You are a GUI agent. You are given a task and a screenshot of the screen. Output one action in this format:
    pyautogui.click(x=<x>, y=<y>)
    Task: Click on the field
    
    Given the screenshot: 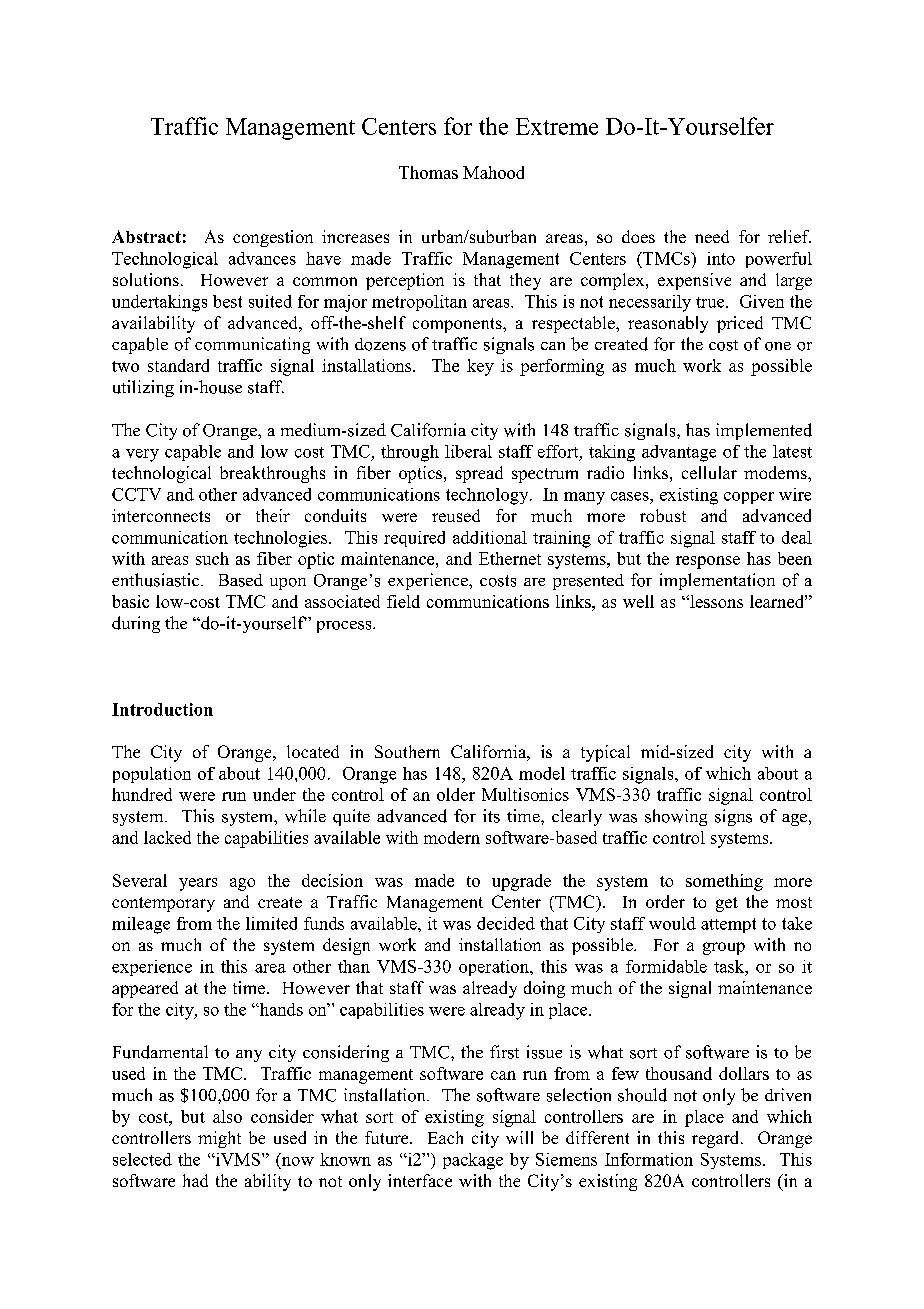 What is the action you would take?
    pyautogui.click(x=403, y=601)
